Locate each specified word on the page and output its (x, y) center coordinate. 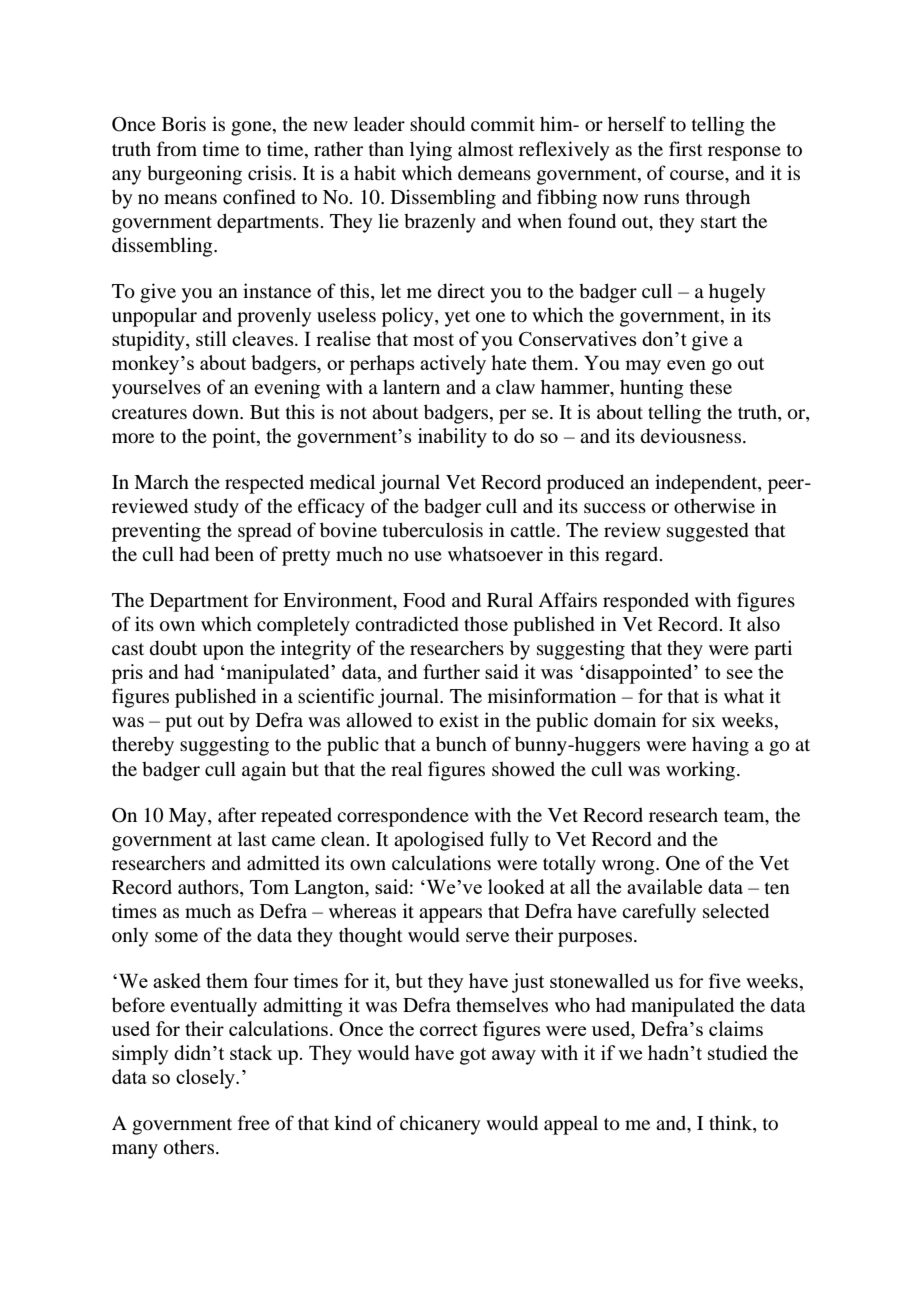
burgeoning (194, 175)
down (217, 411)
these (711, 386)
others (189, 1146)
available (664, 886)
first (686, 148)
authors (209, 888)
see (740, 674)
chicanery (440, 1125)
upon (223, 652)
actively (453, 365)
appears (450, 915)
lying (431, 151)
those (486, 623)
